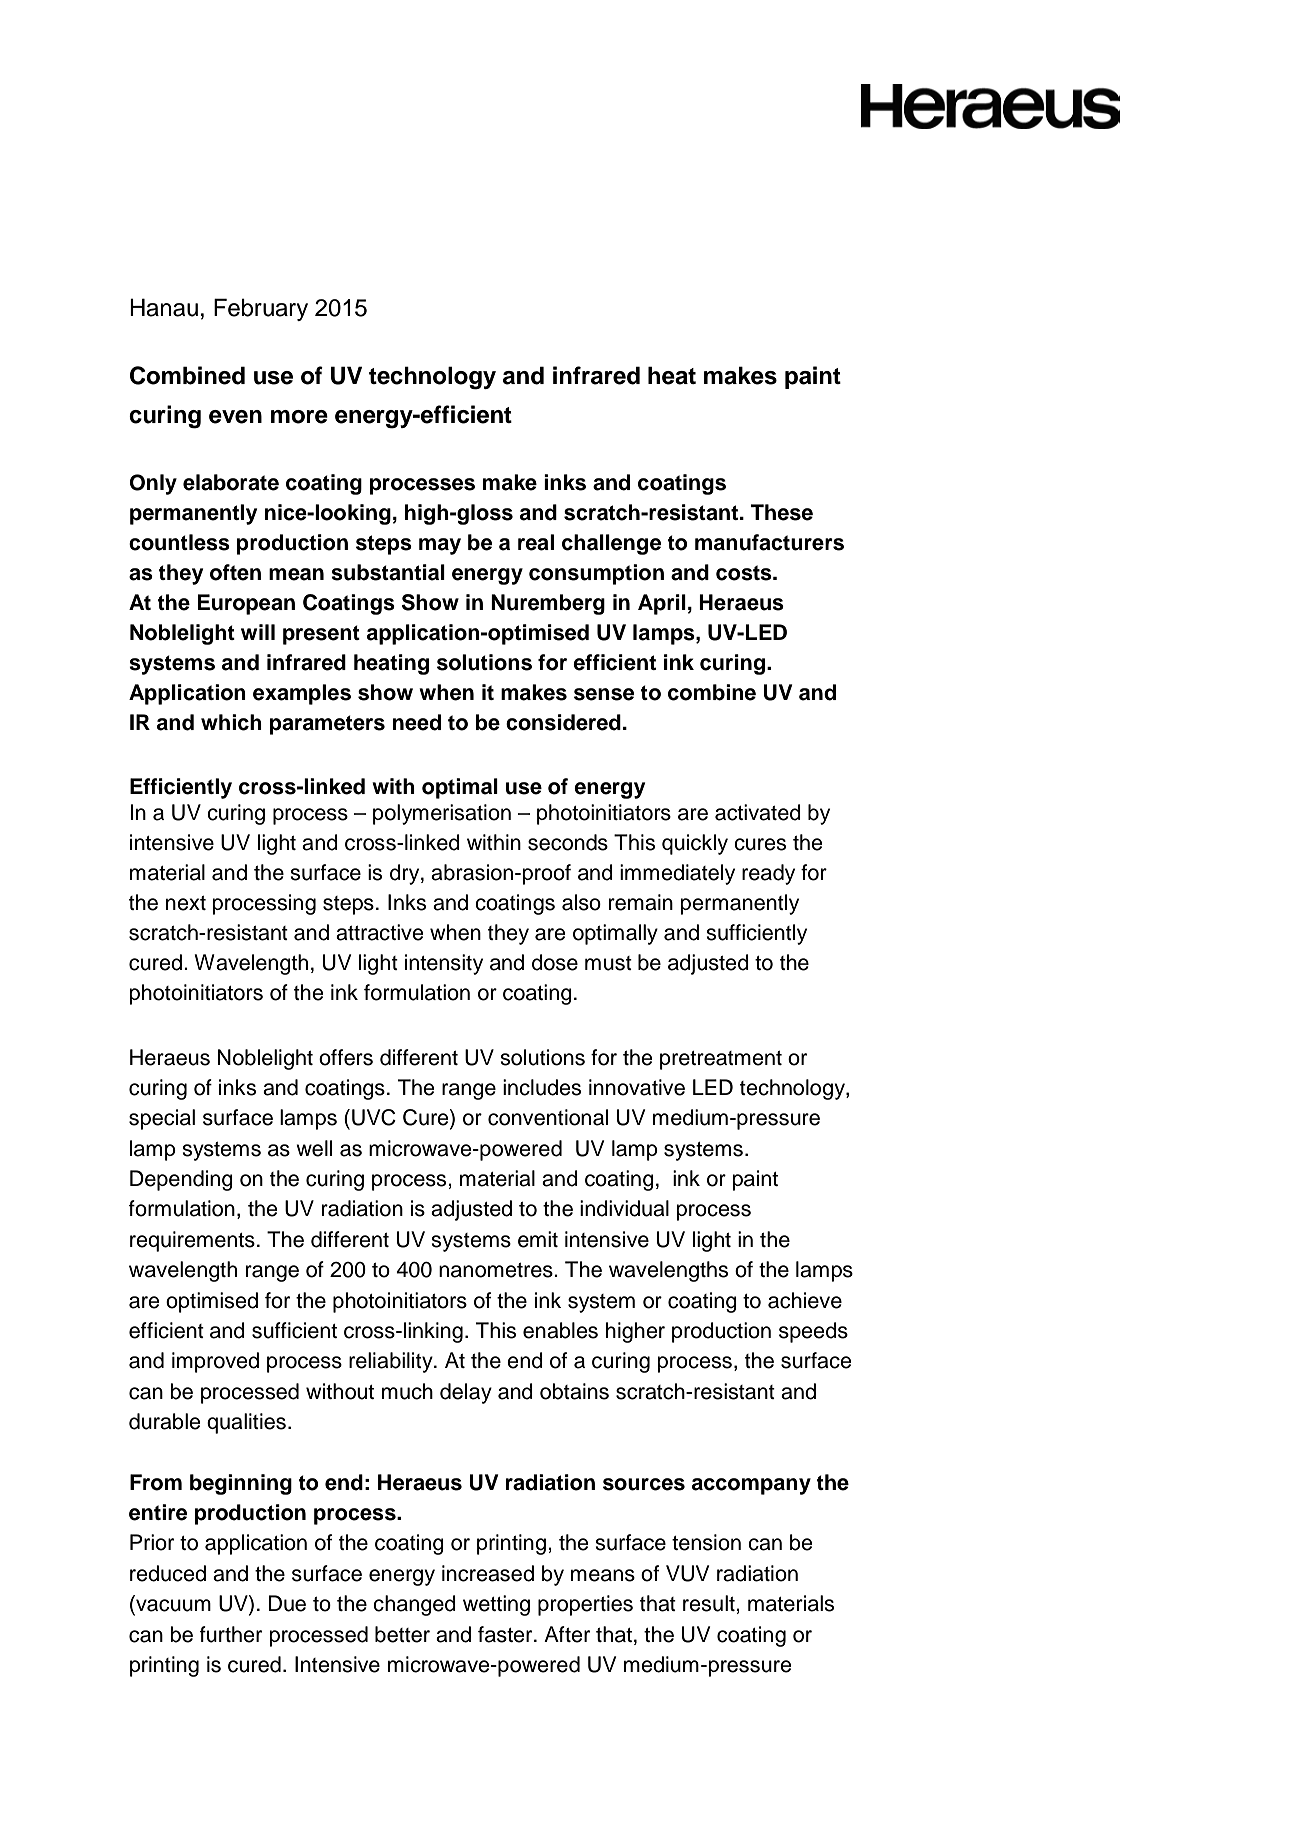 The height and width of the screenshot is (1826, 1291). What do you see at coordinates (497, 1270) in the screenshot?
I see `nanometres` at bounding box center [497, 1270].
